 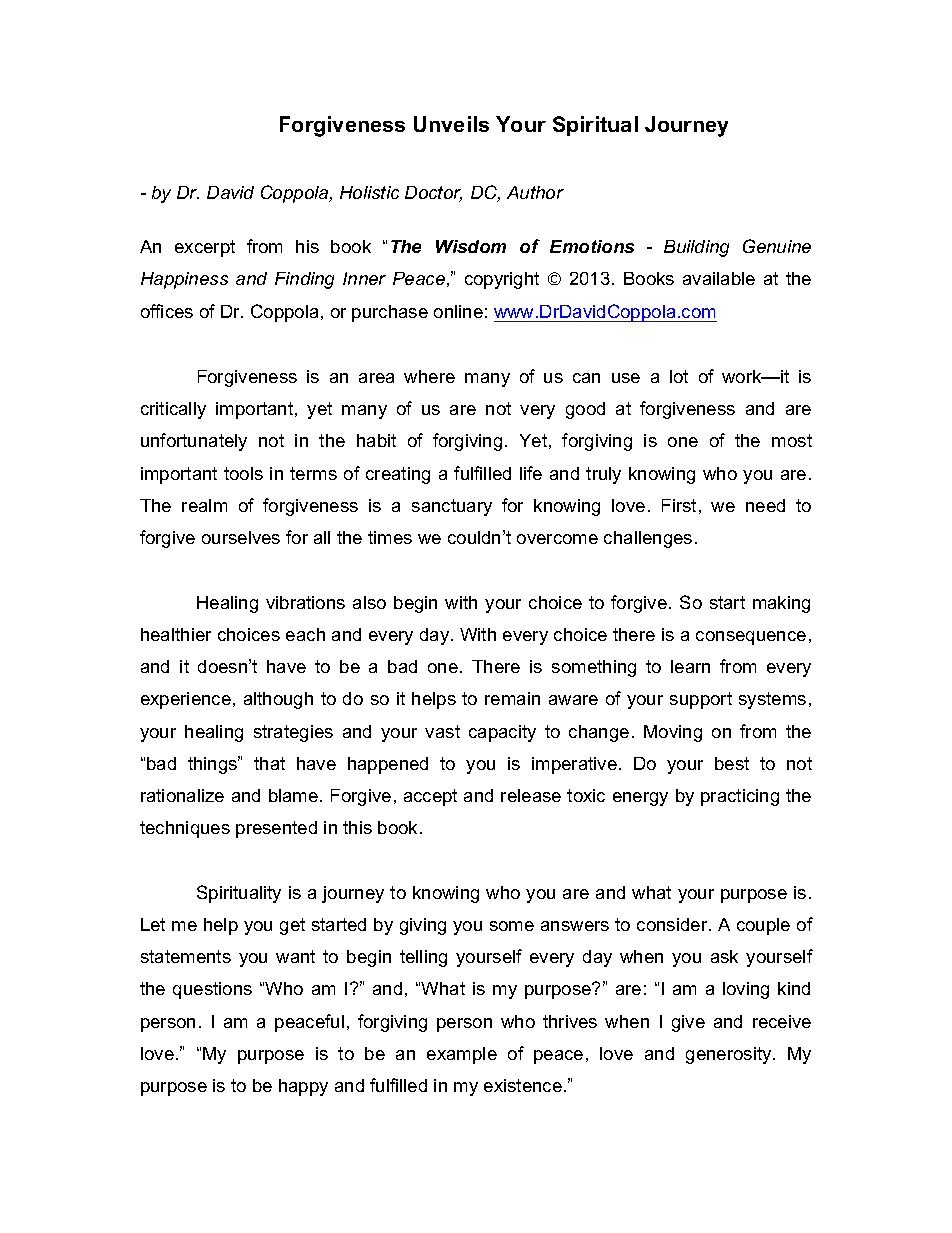 What do you see at coordinates (730, 1055) in the screenshot?
I see `generosity` at bounding box center [730, 1055].
